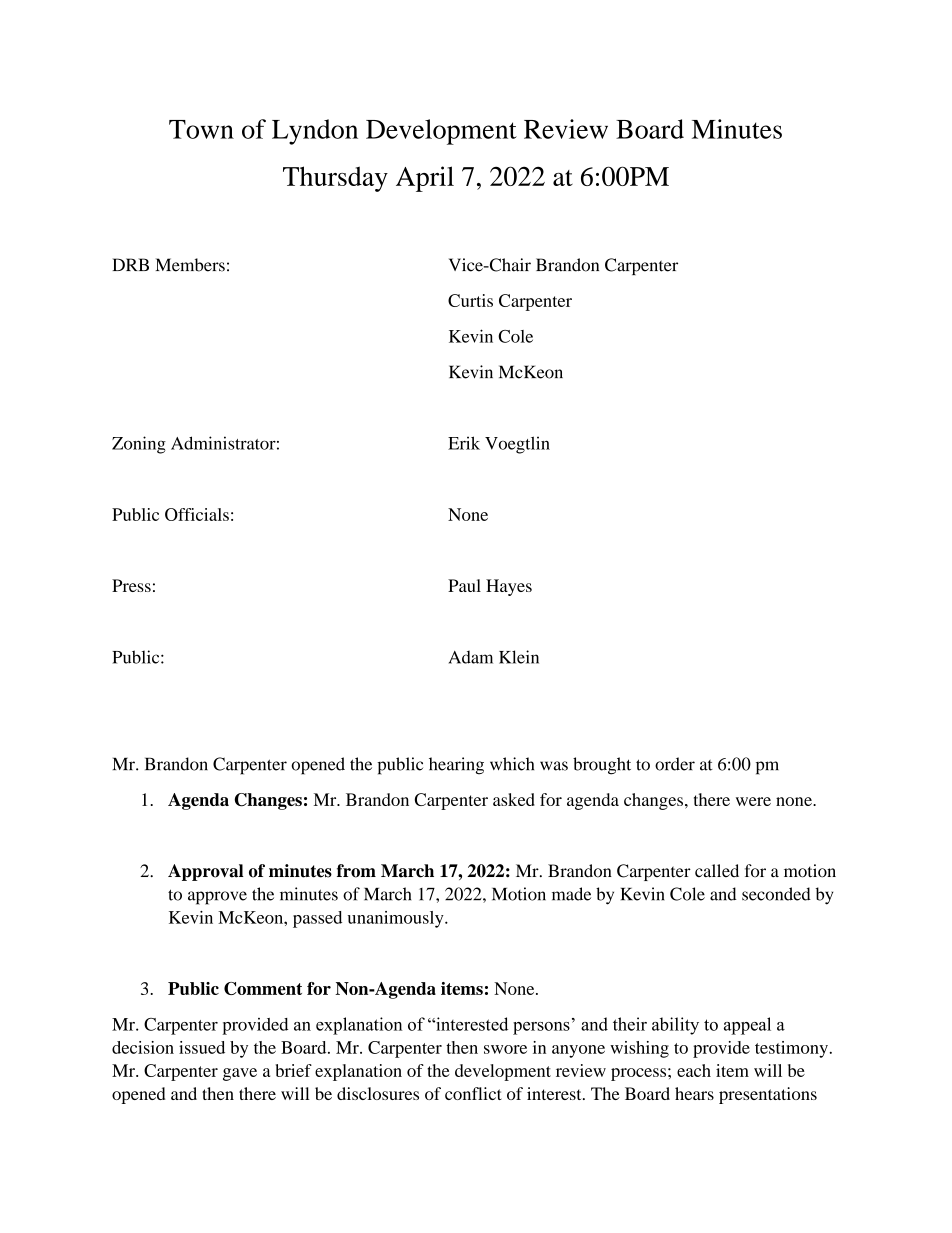 This document has width=952, height=1233. I want to click on issued, so click(202, 1047).
